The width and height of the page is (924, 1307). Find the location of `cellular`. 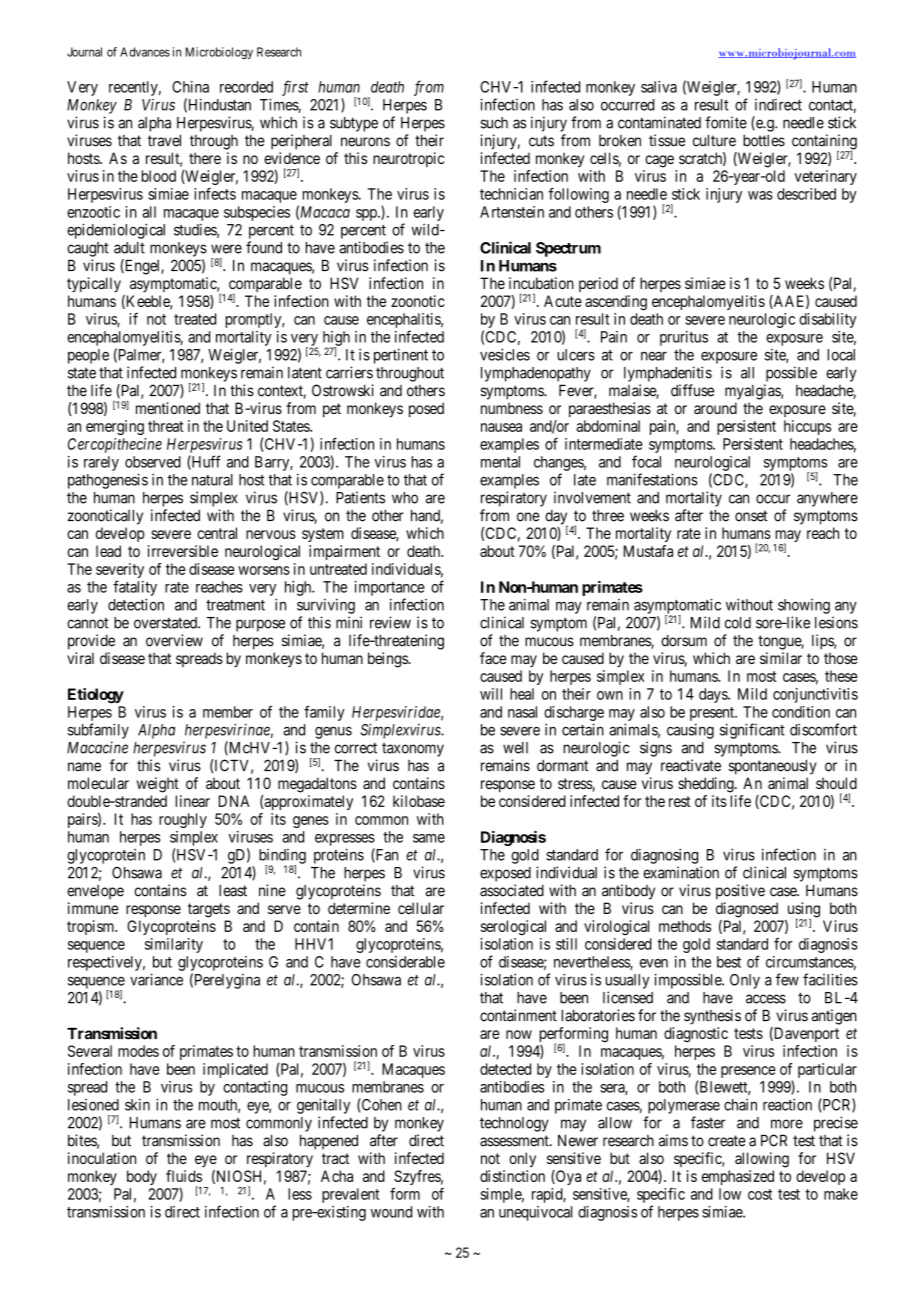

cellular is located at coordinates (421, 908).
